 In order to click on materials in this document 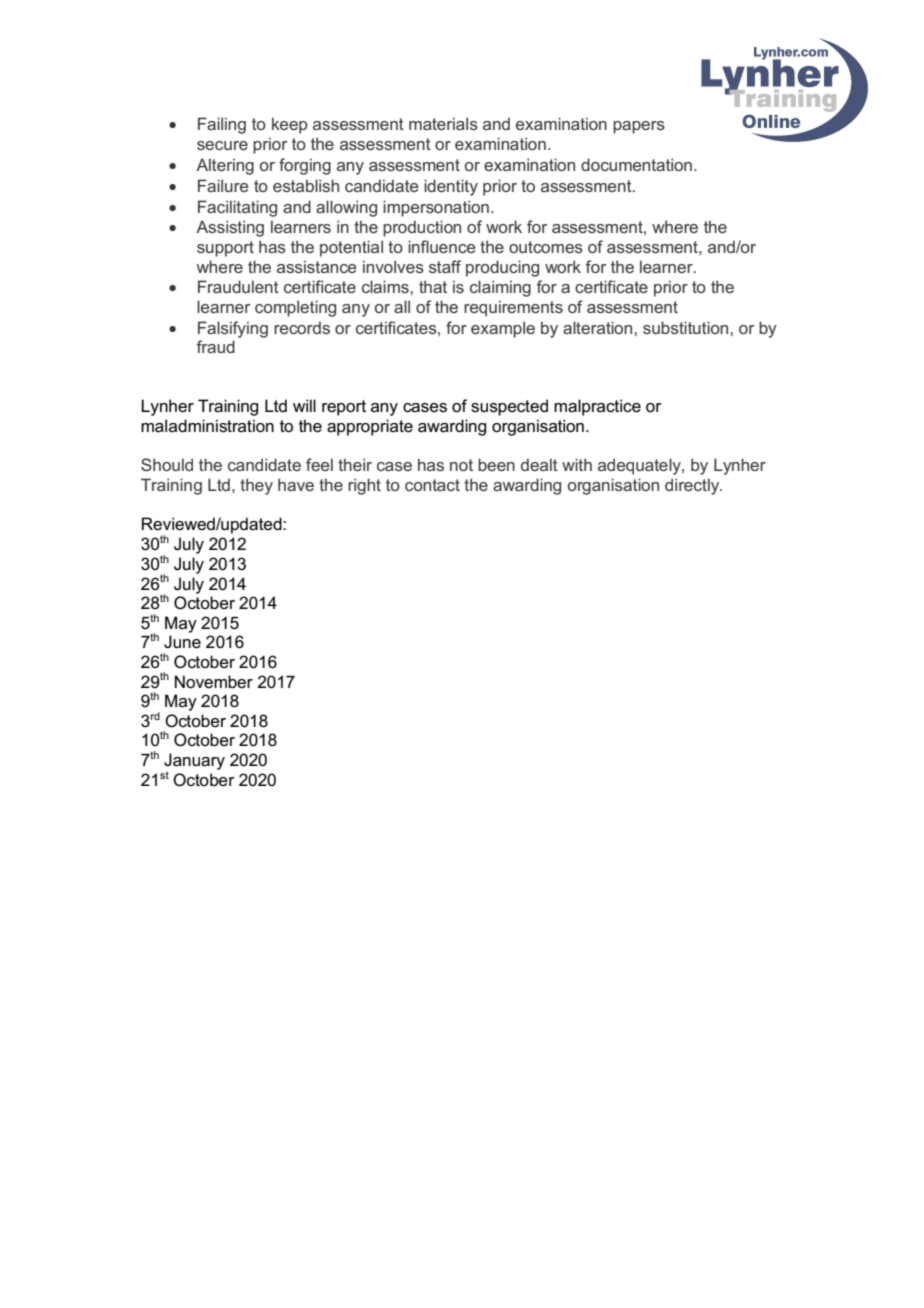, I will do `click(443, 123)`.
